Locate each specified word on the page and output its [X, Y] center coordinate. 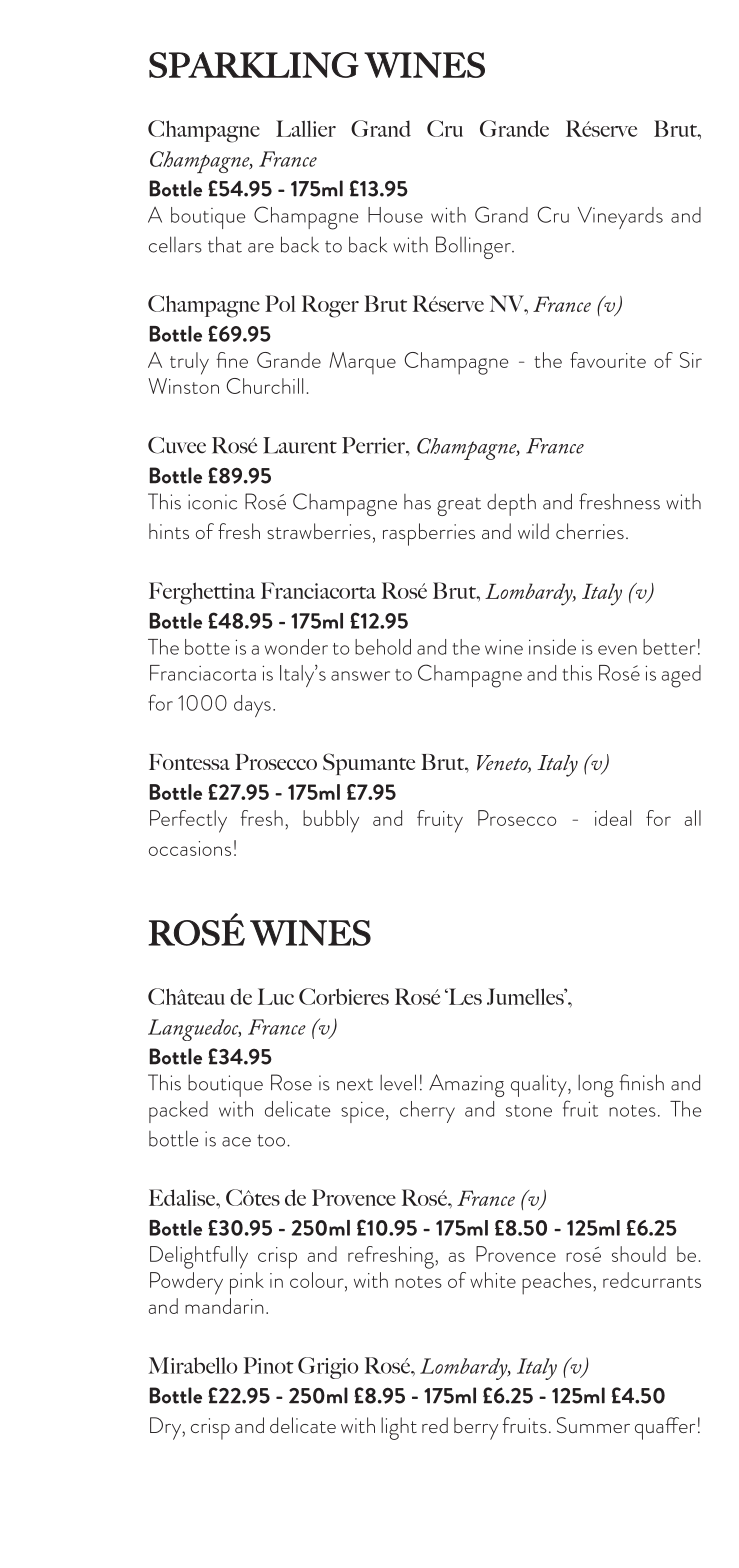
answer [360, 676]
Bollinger [474, 247]
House [395, 215]
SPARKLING [254, 65]
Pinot [269, 1365]
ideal [613, 818]
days [252, 706]
